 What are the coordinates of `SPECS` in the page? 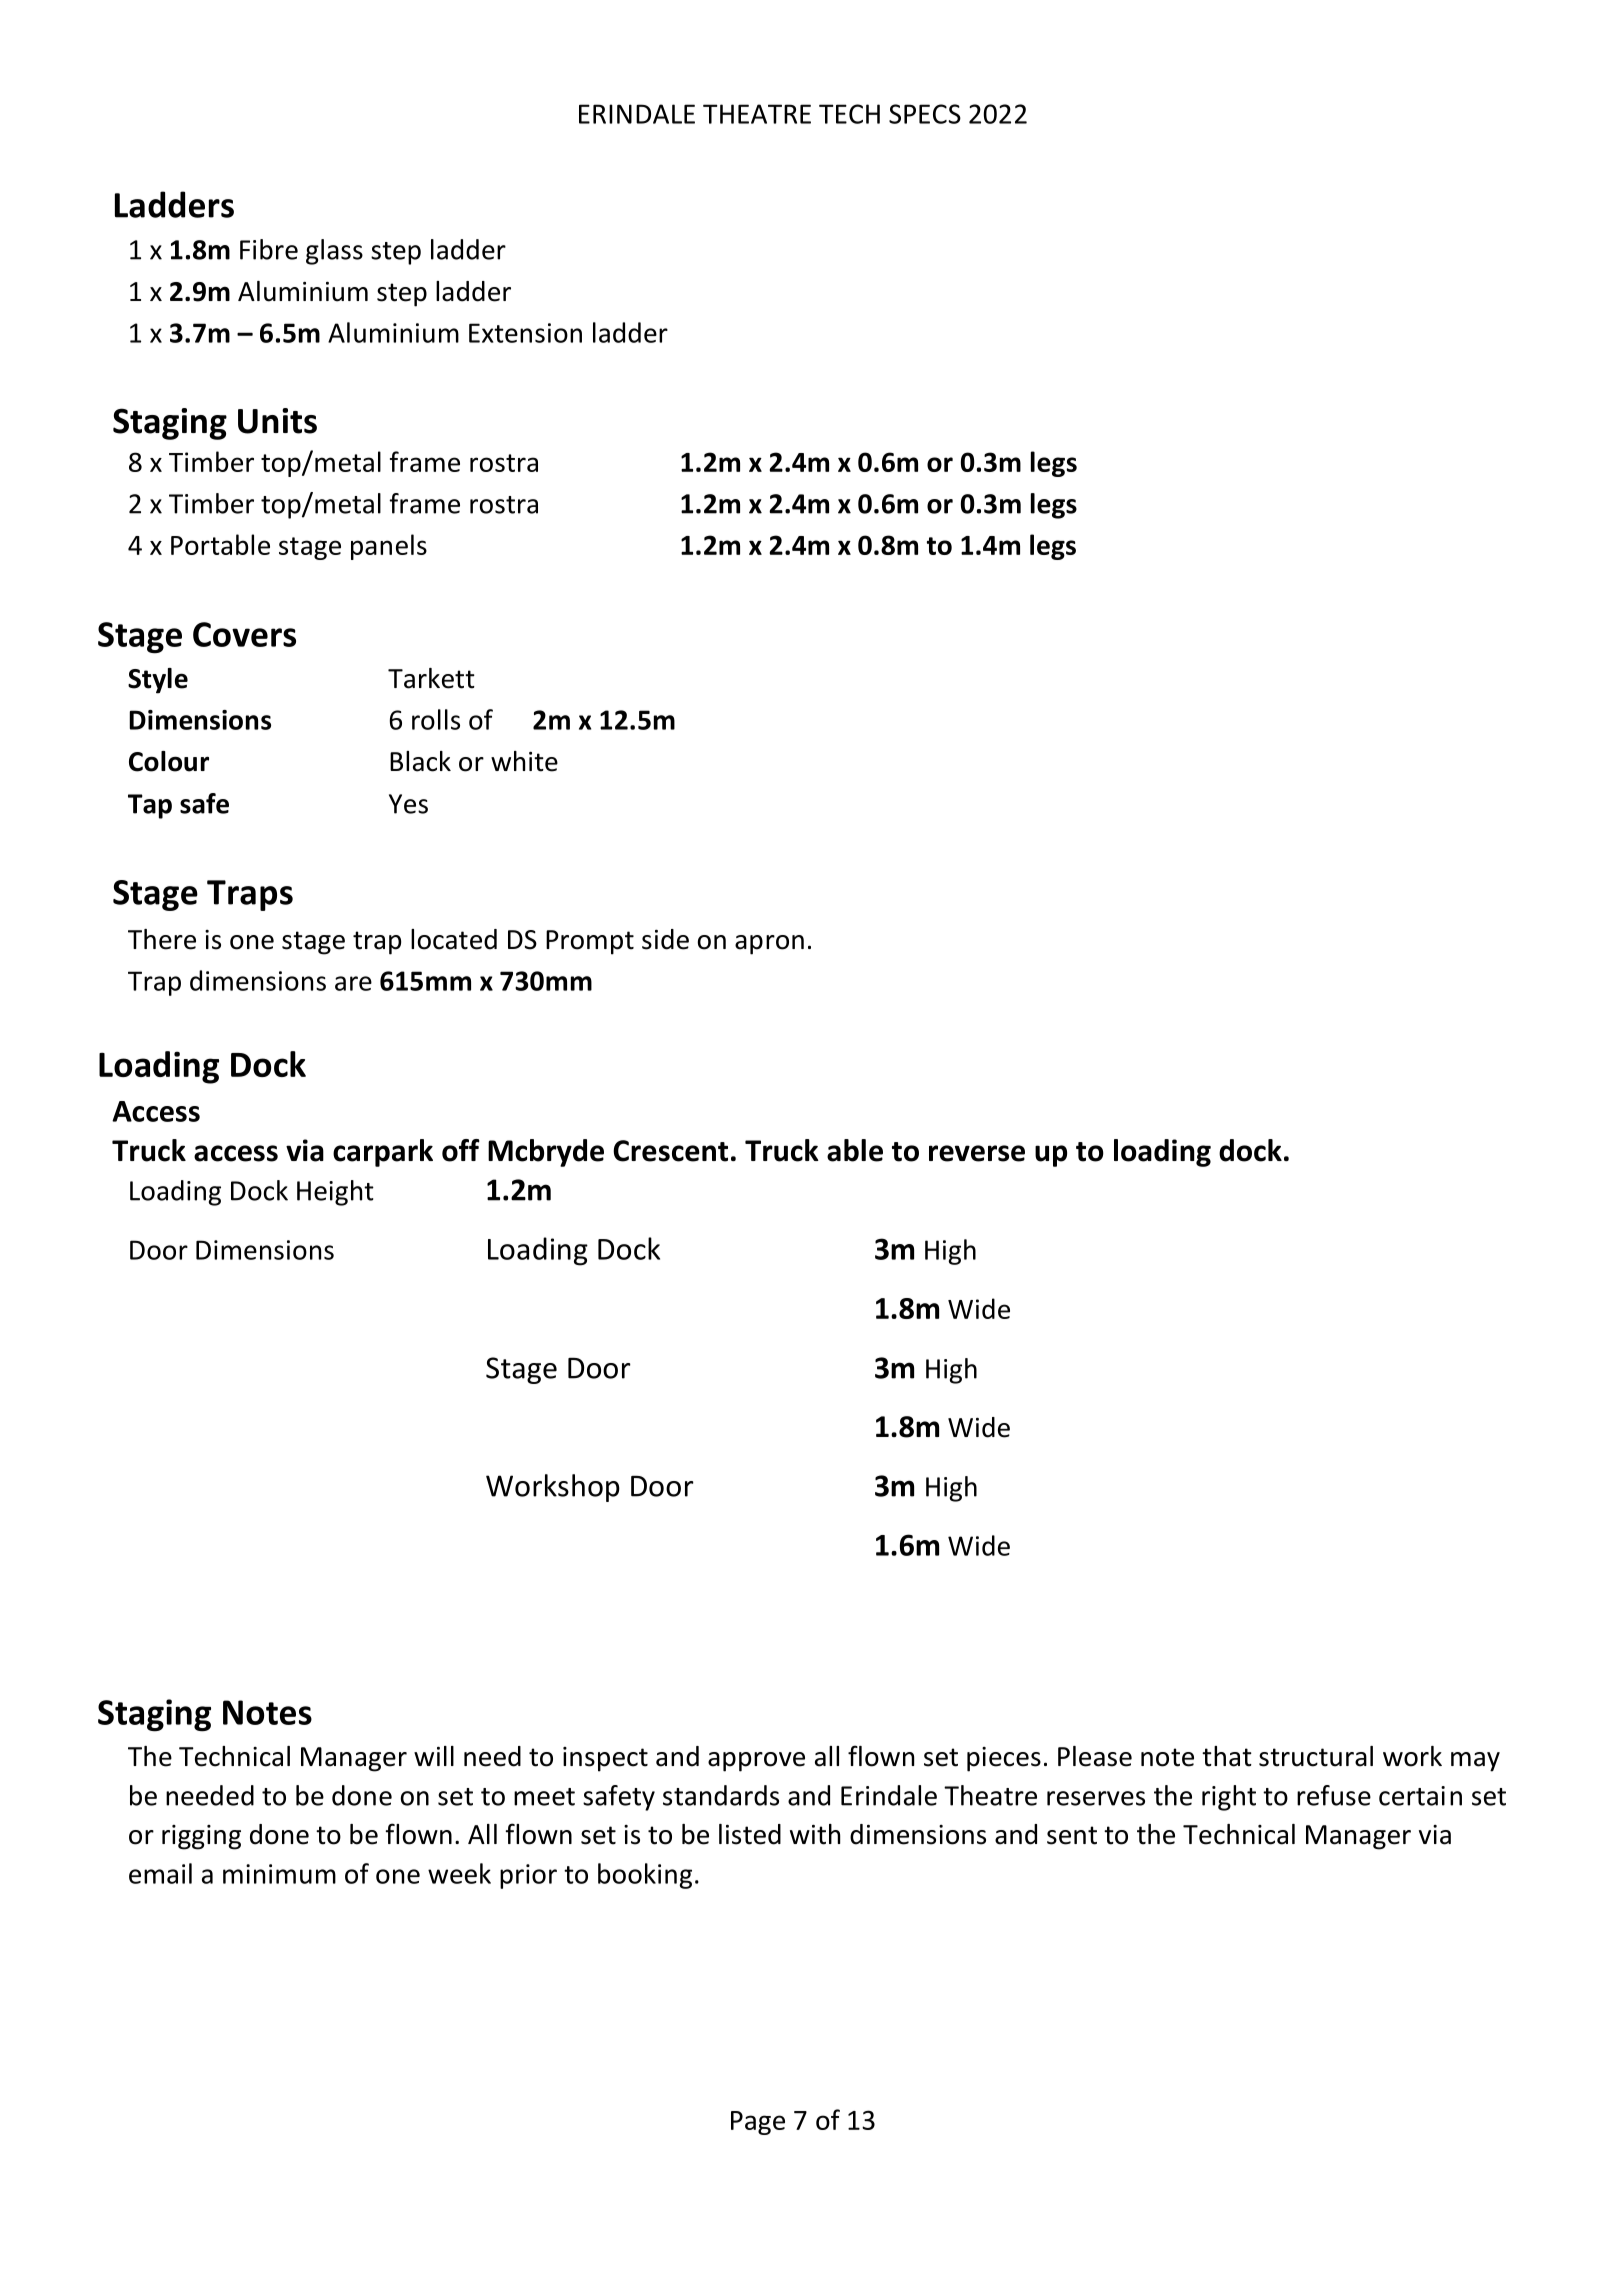 It's located at (925, 114).
